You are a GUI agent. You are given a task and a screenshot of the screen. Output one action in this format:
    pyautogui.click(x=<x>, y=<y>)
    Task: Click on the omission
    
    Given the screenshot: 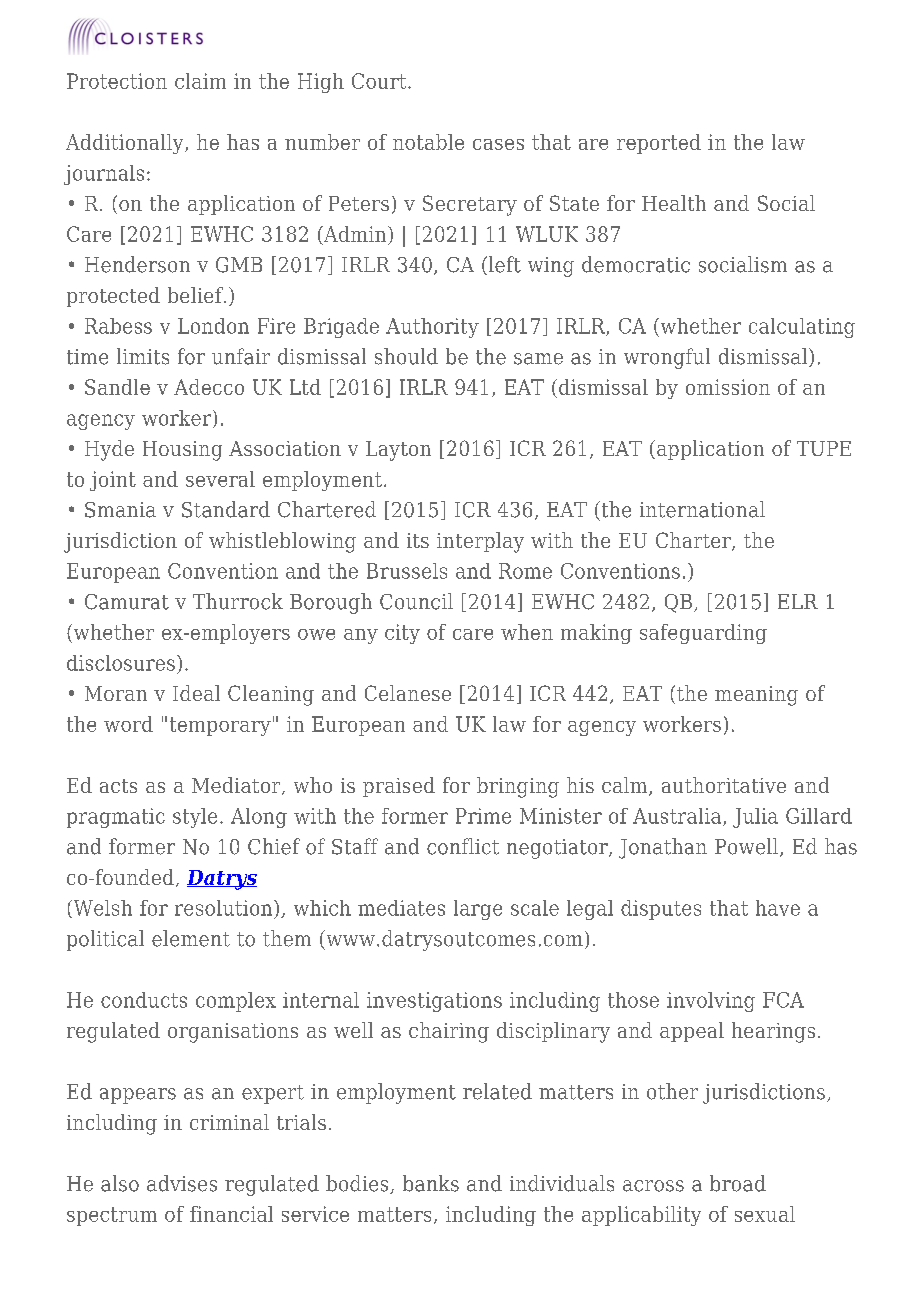 What is the action you would take?
    pyautogui.click(x=728, y=387)
